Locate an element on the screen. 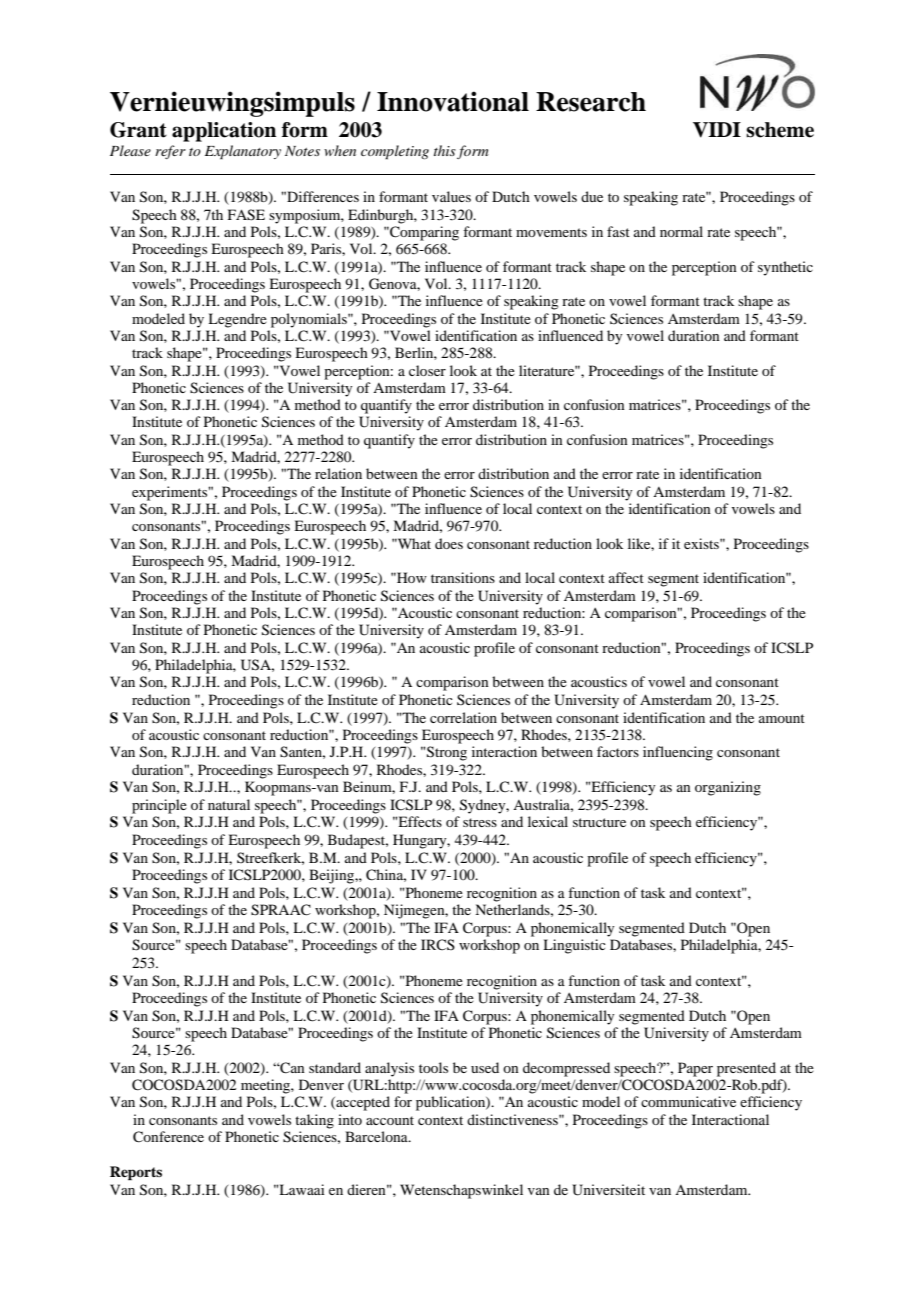 Image resolution: width=924 pixels, height=1308 pixels. synthetic is located at coordinates (785, 268).
